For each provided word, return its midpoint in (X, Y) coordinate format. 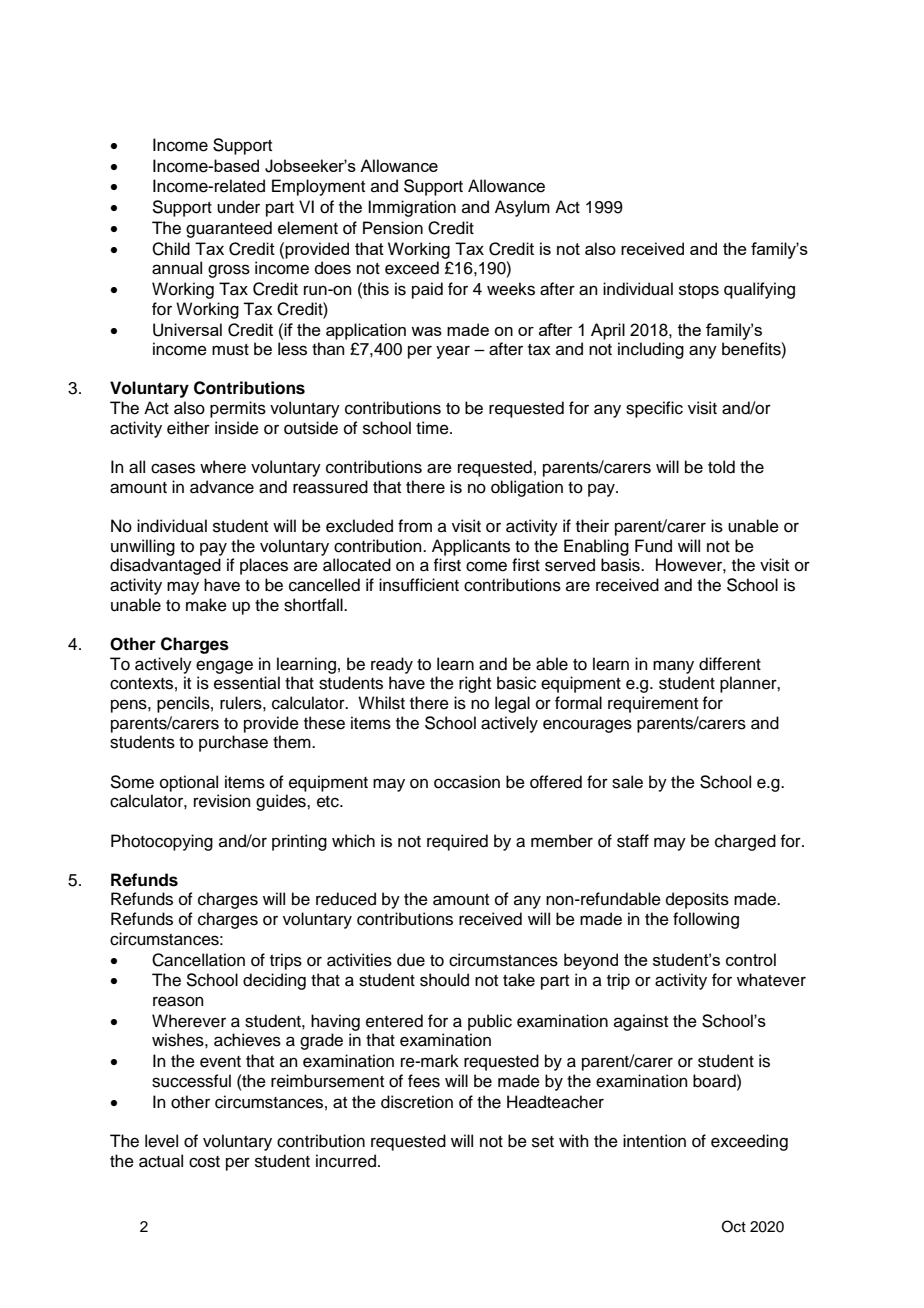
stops (699, 291)
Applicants (471, 547)
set (543, 1142)
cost (204, 1162)
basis (621, 565)
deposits (697, 900)
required (457, 842)
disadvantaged (165, 566)
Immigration (412, 208)
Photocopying (162, 842)
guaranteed (229, 229)
